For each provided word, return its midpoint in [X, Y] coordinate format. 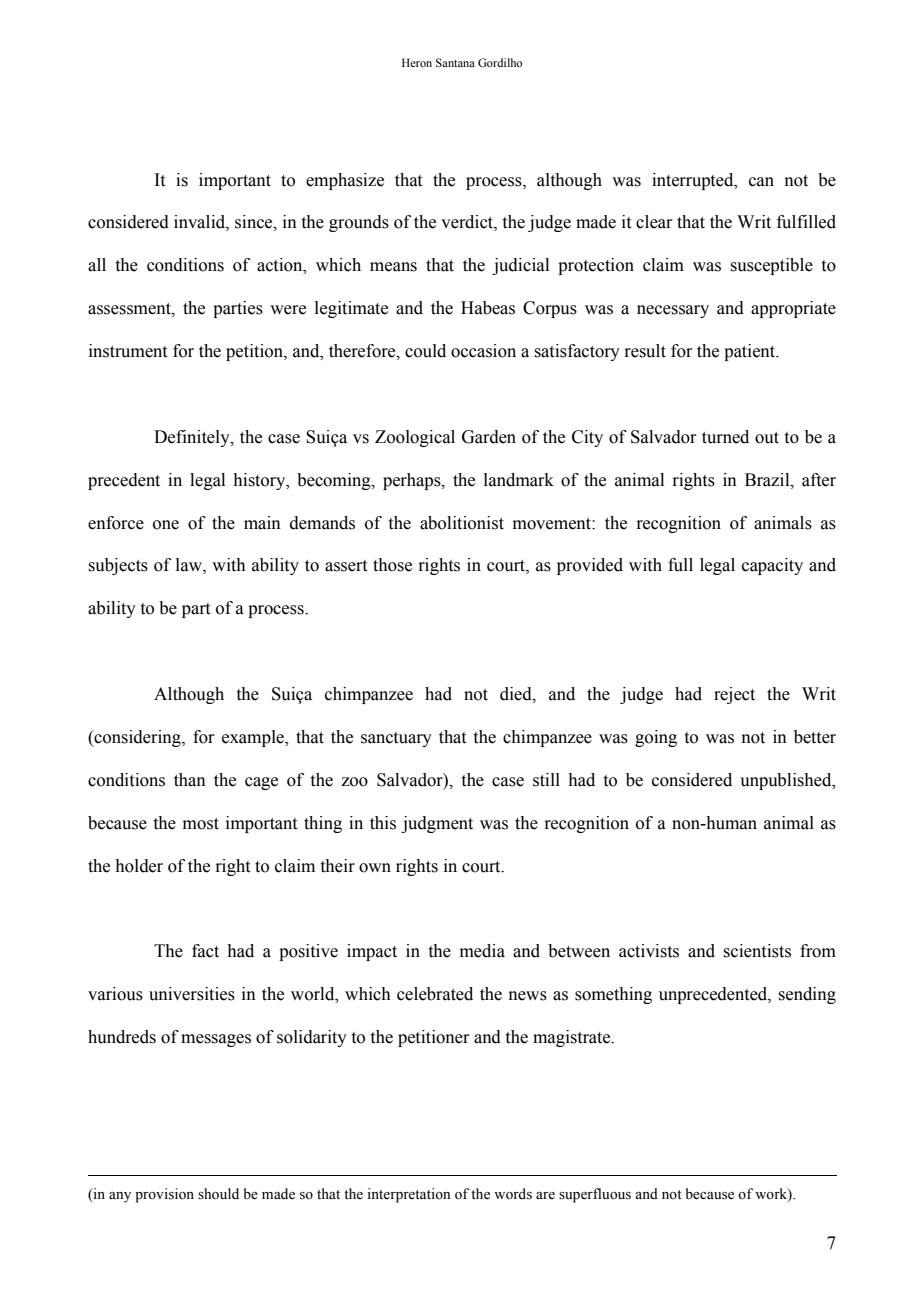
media [482, 951]
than [190, 780]
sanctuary [396, 739]
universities [192, 994]
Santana [455, 62]
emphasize [345, 181]
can [761, 182]
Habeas [488, 308]
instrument [128, 351]
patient [751, 352]
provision [164, 1195]
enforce [116, 523]
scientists [757, 951]
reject [734, 695]
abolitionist [462, 523]
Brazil [768, 480]
